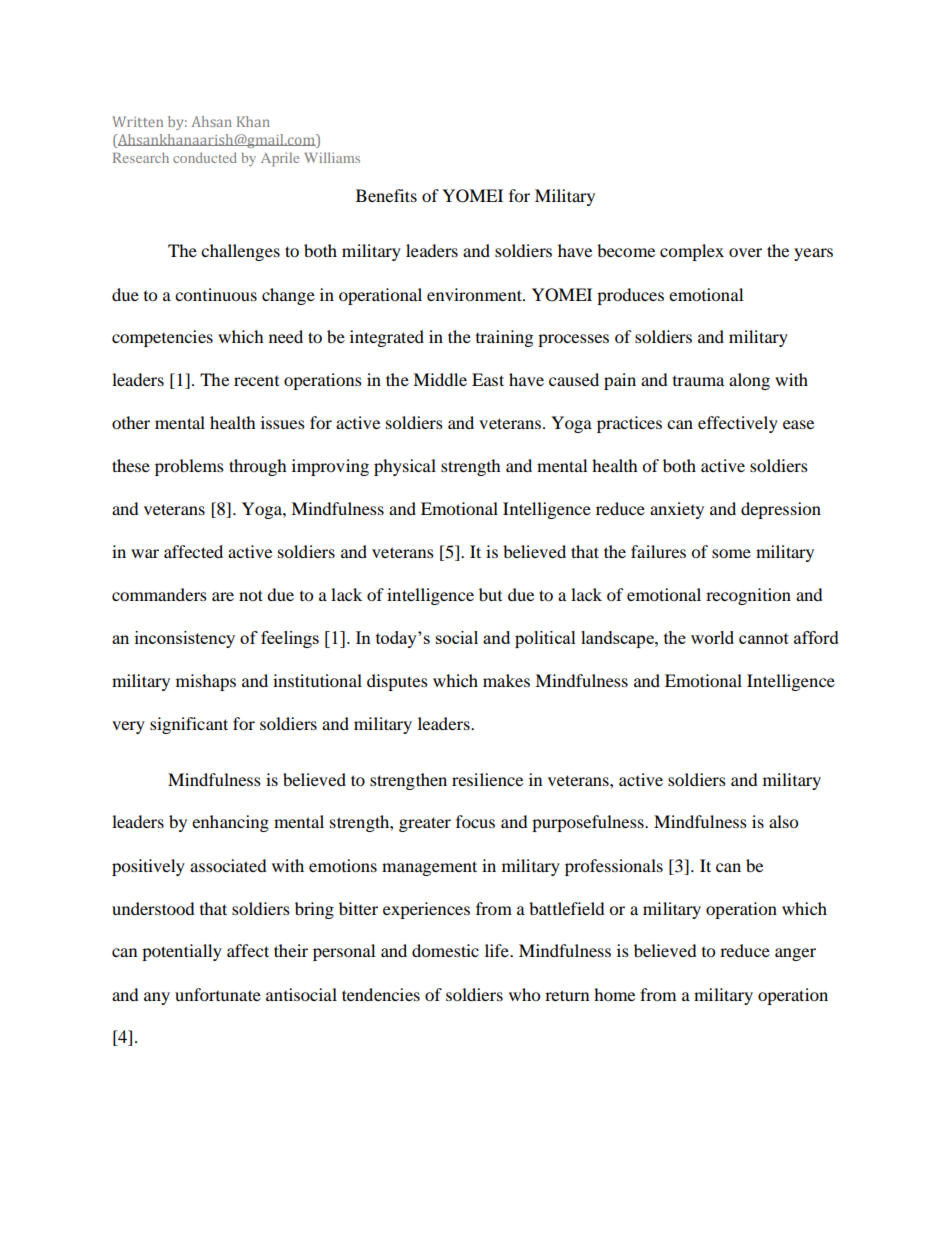 The width and height of the screenshot is (952, 1233). Describe the element at coordinates (386, 195) in the screenshot. I see `Benefits` at that location.
